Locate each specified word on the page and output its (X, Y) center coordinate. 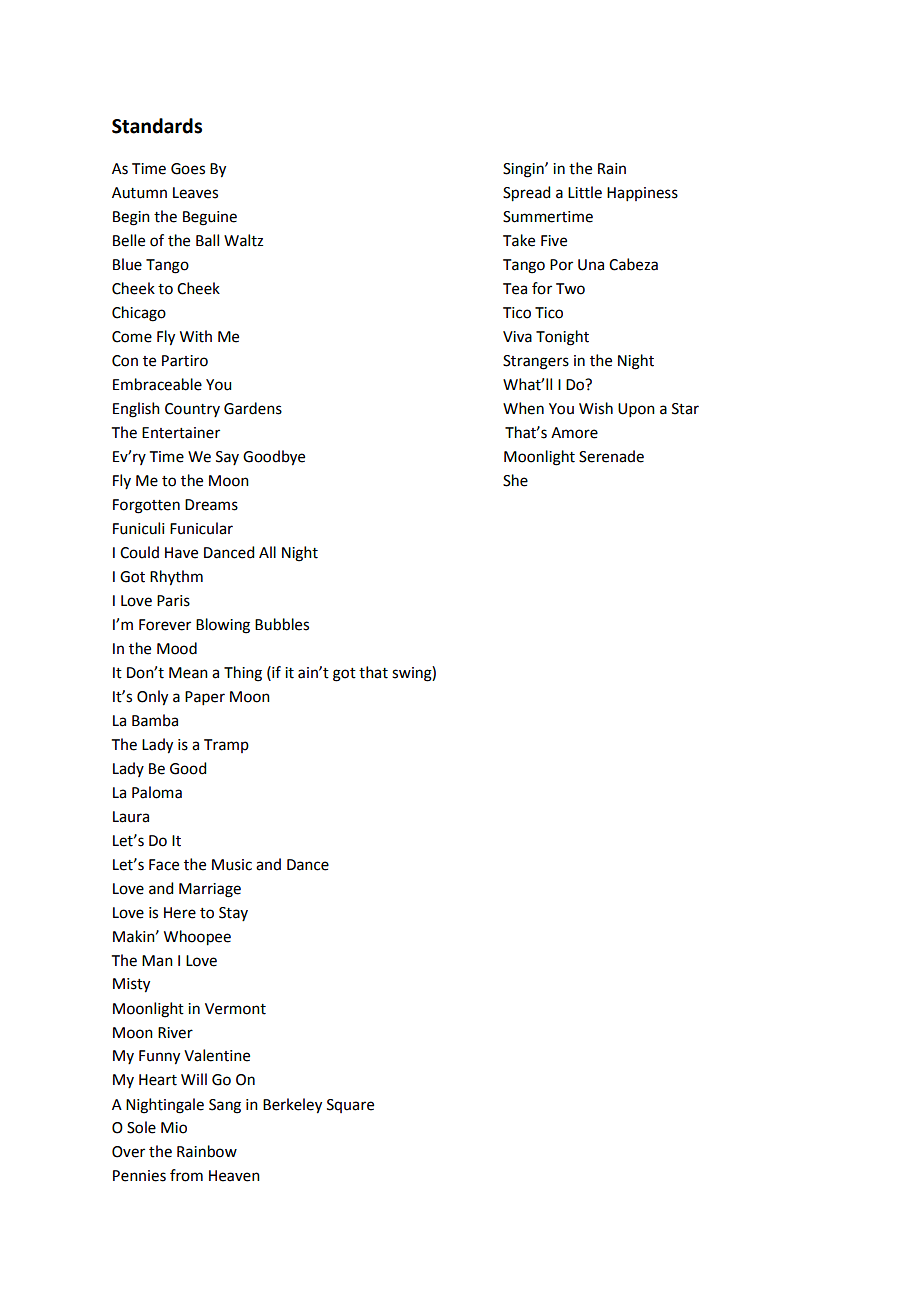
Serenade (611, 456)
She (515, 480)
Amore (574, 433)
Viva (517, 337)
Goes (188, 169)
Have (181, 553)
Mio (174, 1128)
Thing (243, 674)
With (196, 336)
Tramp (226, 746)
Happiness (642, 194)
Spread (526, 194)
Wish (596, 408)
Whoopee (197, 938)
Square (350, 1106)
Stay (233, 914)
